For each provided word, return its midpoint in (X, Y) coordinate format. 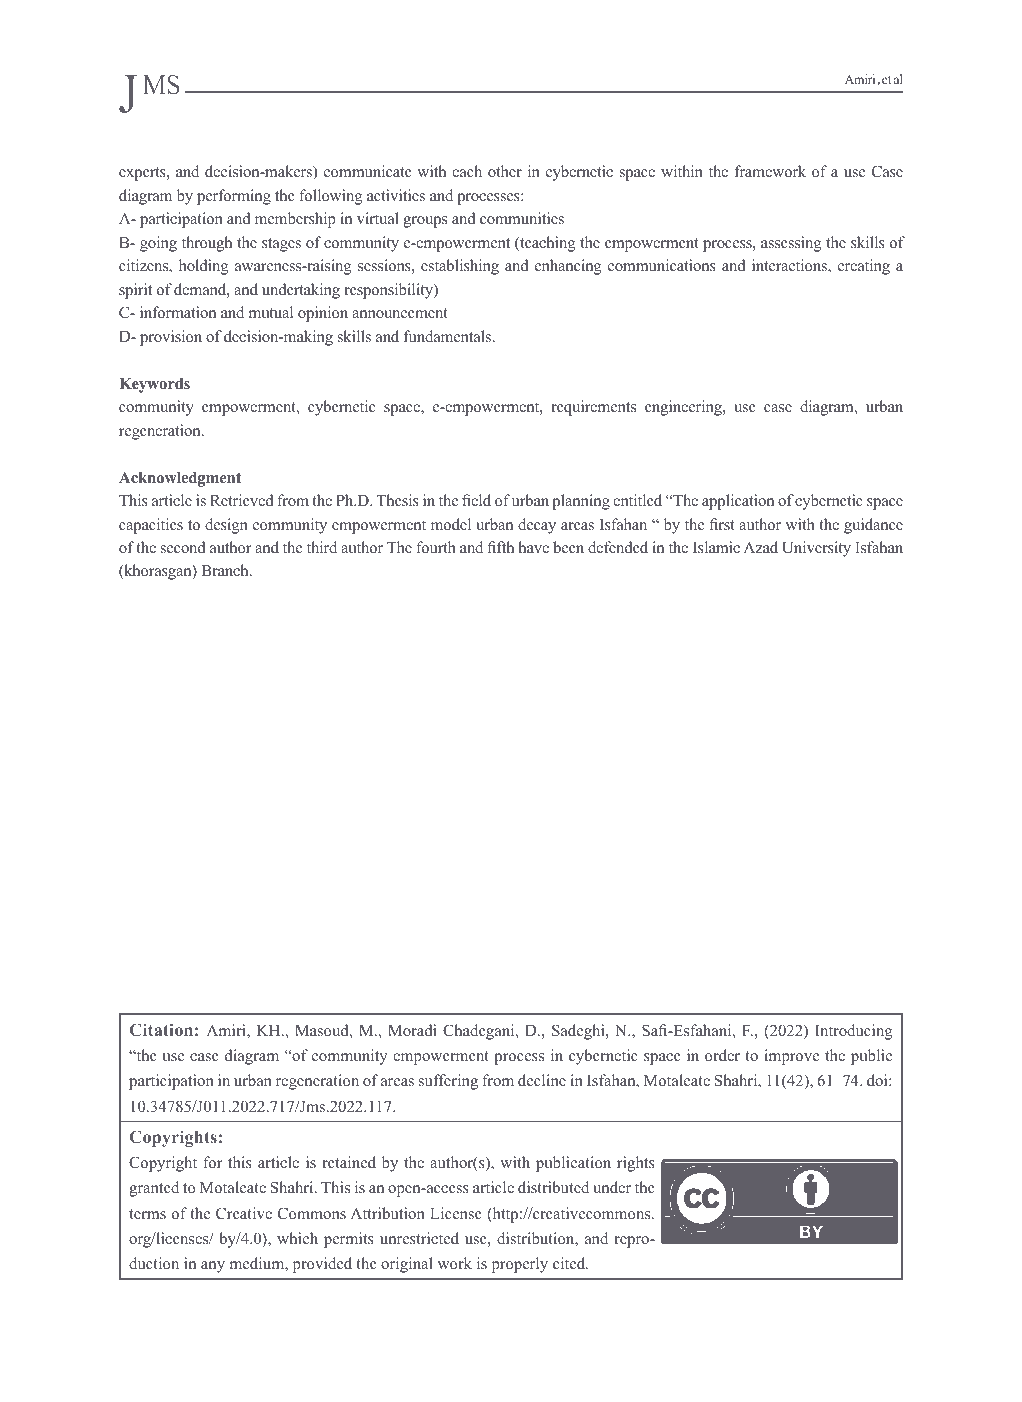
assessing (791, 244)
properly (520, 1265)
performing (234, 197)
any (213, 1267)
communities (522, 218)
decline (542, 1080)
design (226, 526)
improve (791, 1057)
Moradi (412, 1030)
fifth (500, 547)
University (816, 549)
